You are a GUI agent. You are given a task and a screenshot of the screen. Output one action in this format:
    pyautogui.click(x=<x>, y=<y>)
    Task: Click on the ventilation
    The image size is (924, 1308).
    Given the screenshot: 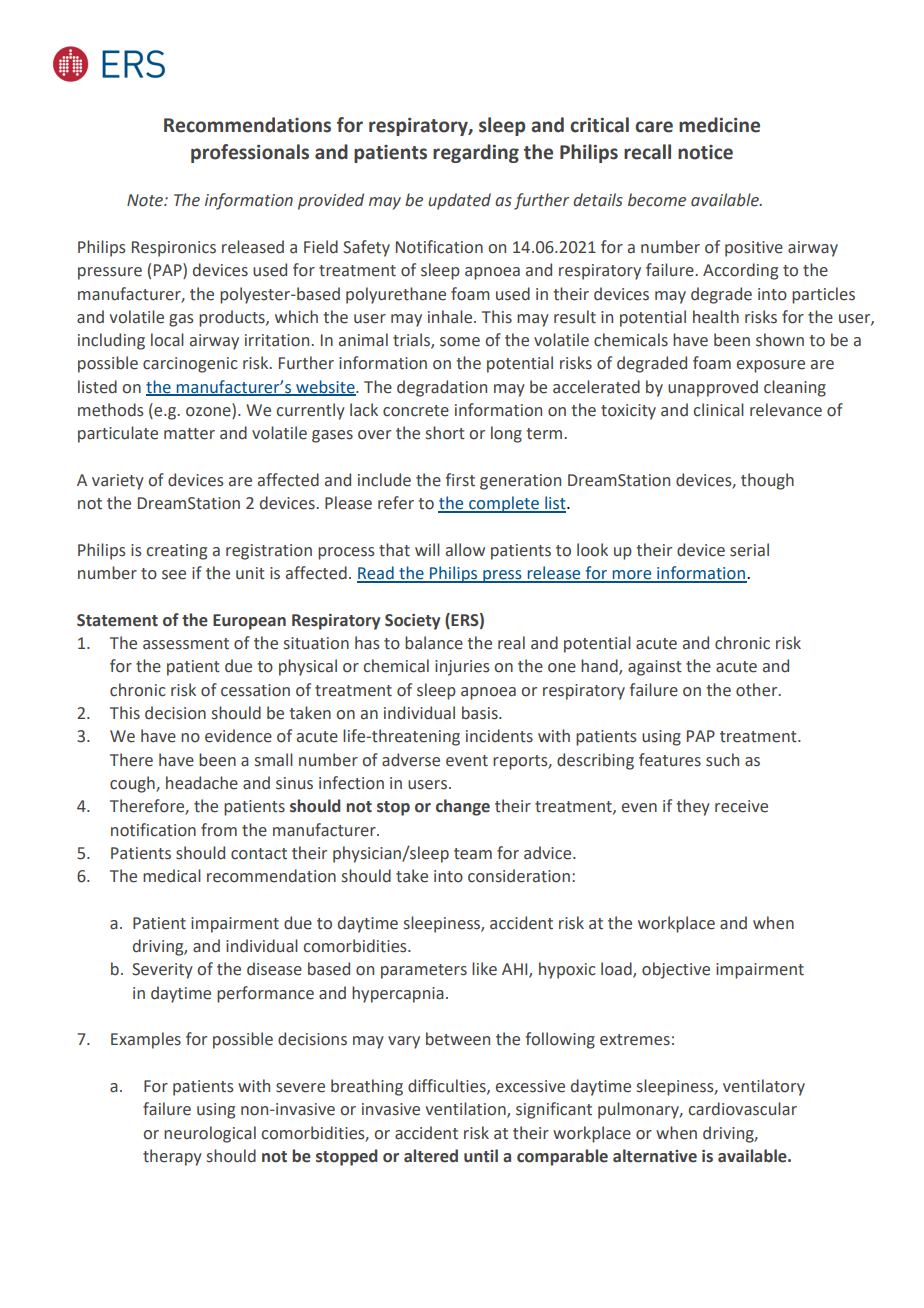 What is the action you would take?
    pyautogui.click(x=467, y=1110)
